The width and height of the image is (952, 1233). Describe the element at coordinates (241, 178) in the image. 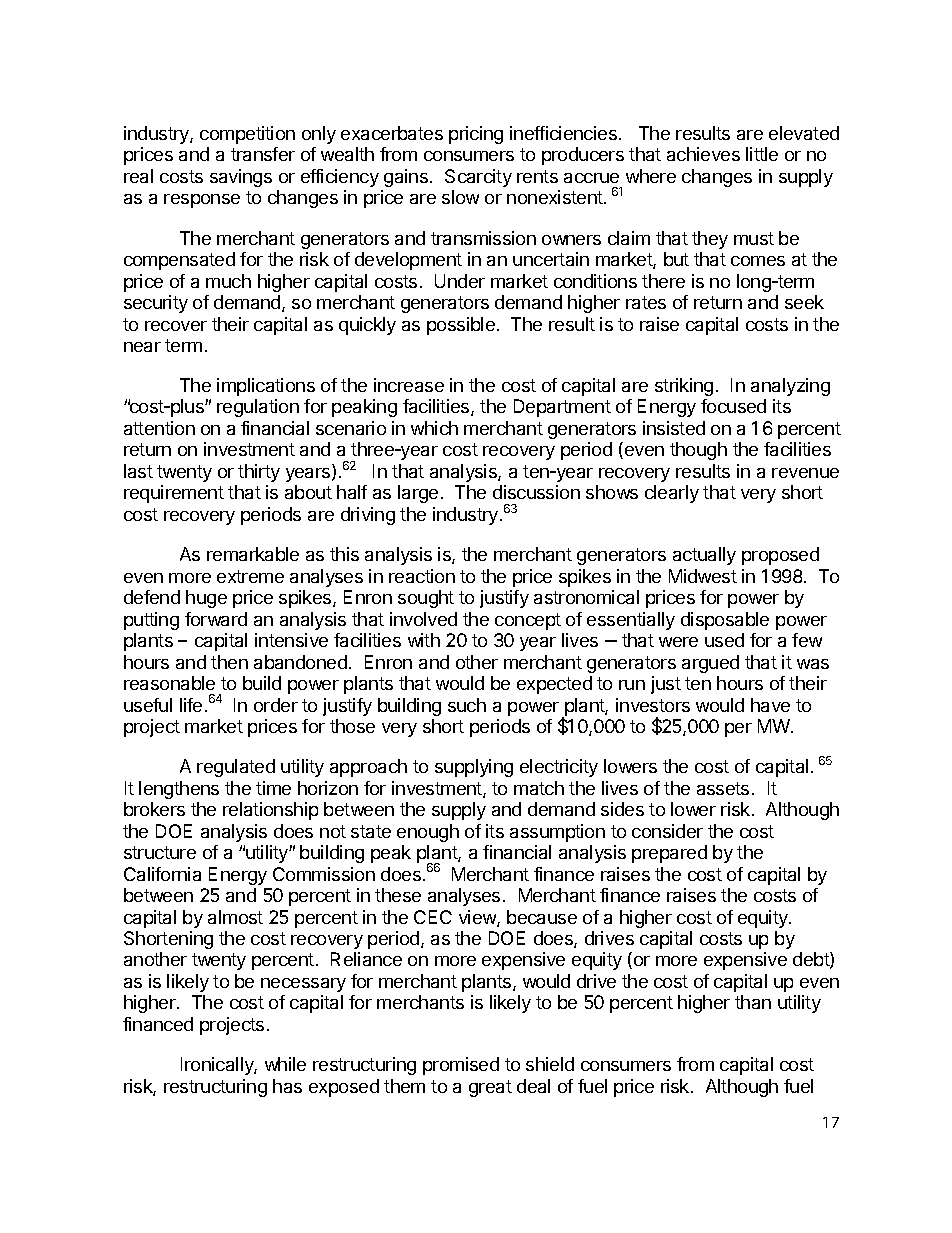

I see `savings` at that location.
